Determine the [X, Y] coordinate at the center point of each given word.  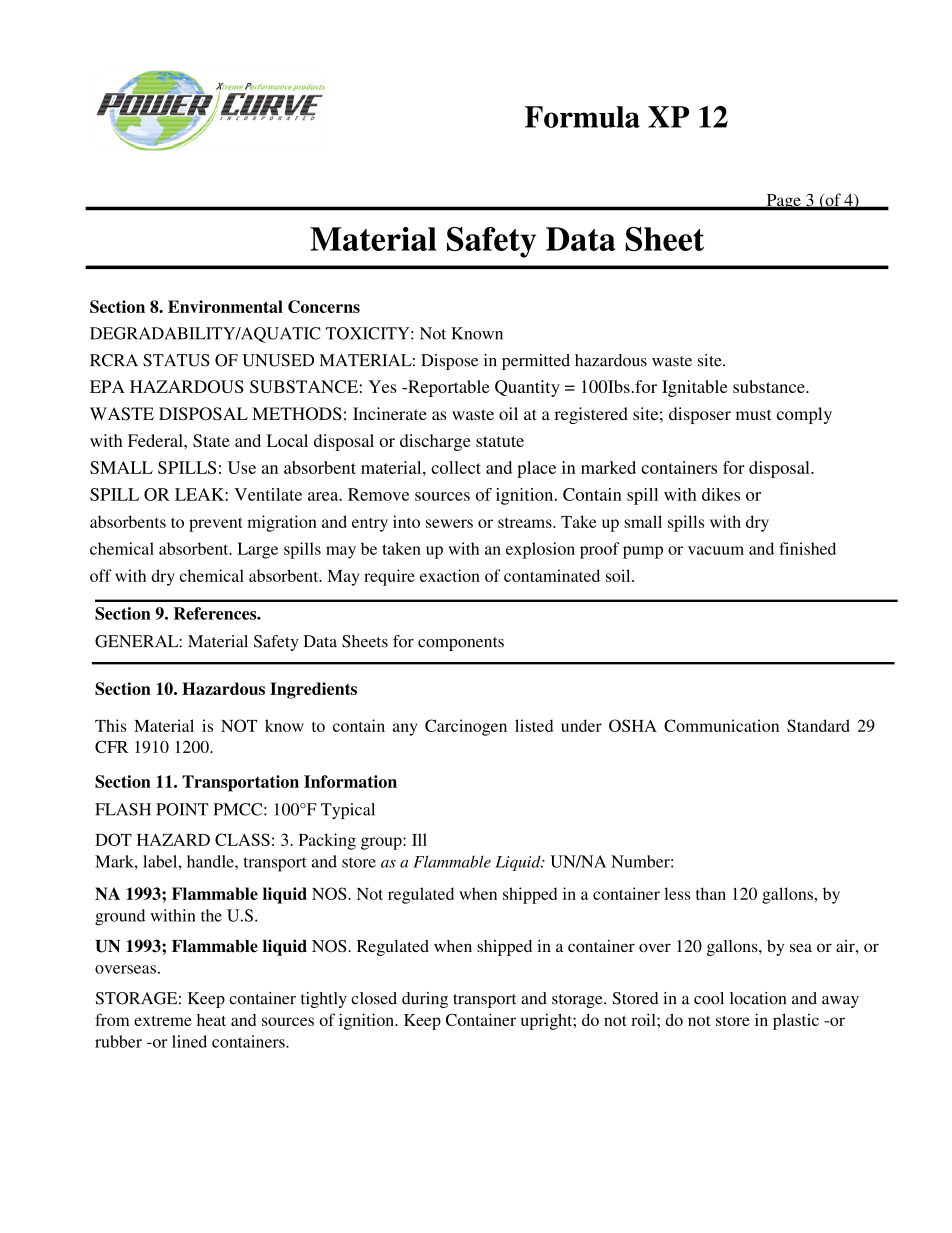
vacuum [716, 550]
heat [211, 1020]
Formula [582, 117]
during [425, 1000]
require [389, 577]
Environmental [225, 306]
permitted [536, 362]
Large [257, 550]
